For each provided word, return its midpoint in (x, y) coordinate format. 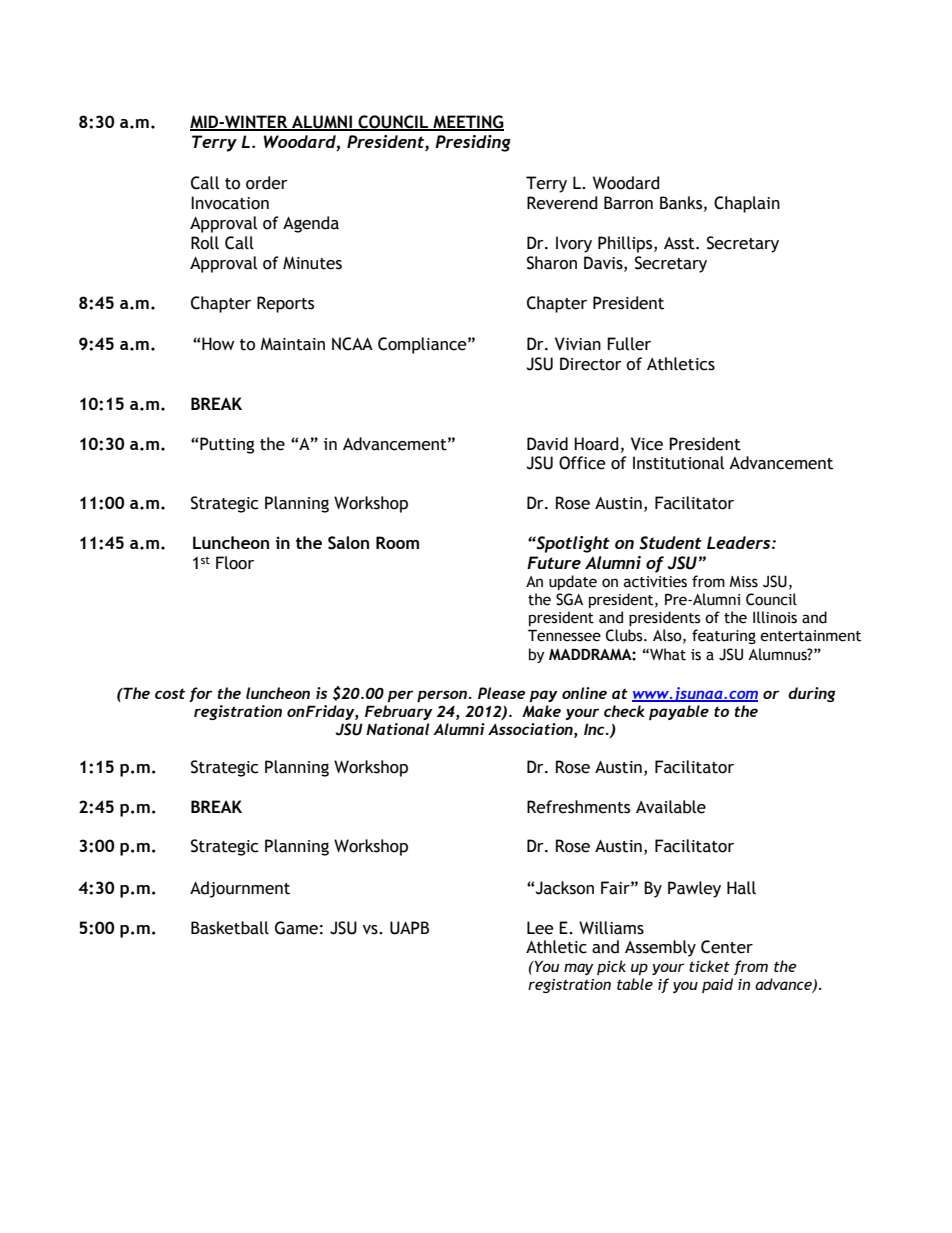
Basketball (230, 928)
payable (679, 712)
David (547, 444)
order (267, 183)
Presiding (473, 143)
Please (501, 693)
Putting (227, 445)
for (200, 694)
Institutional (678, 463)
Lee (540, 928)
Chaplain (747, 204)
